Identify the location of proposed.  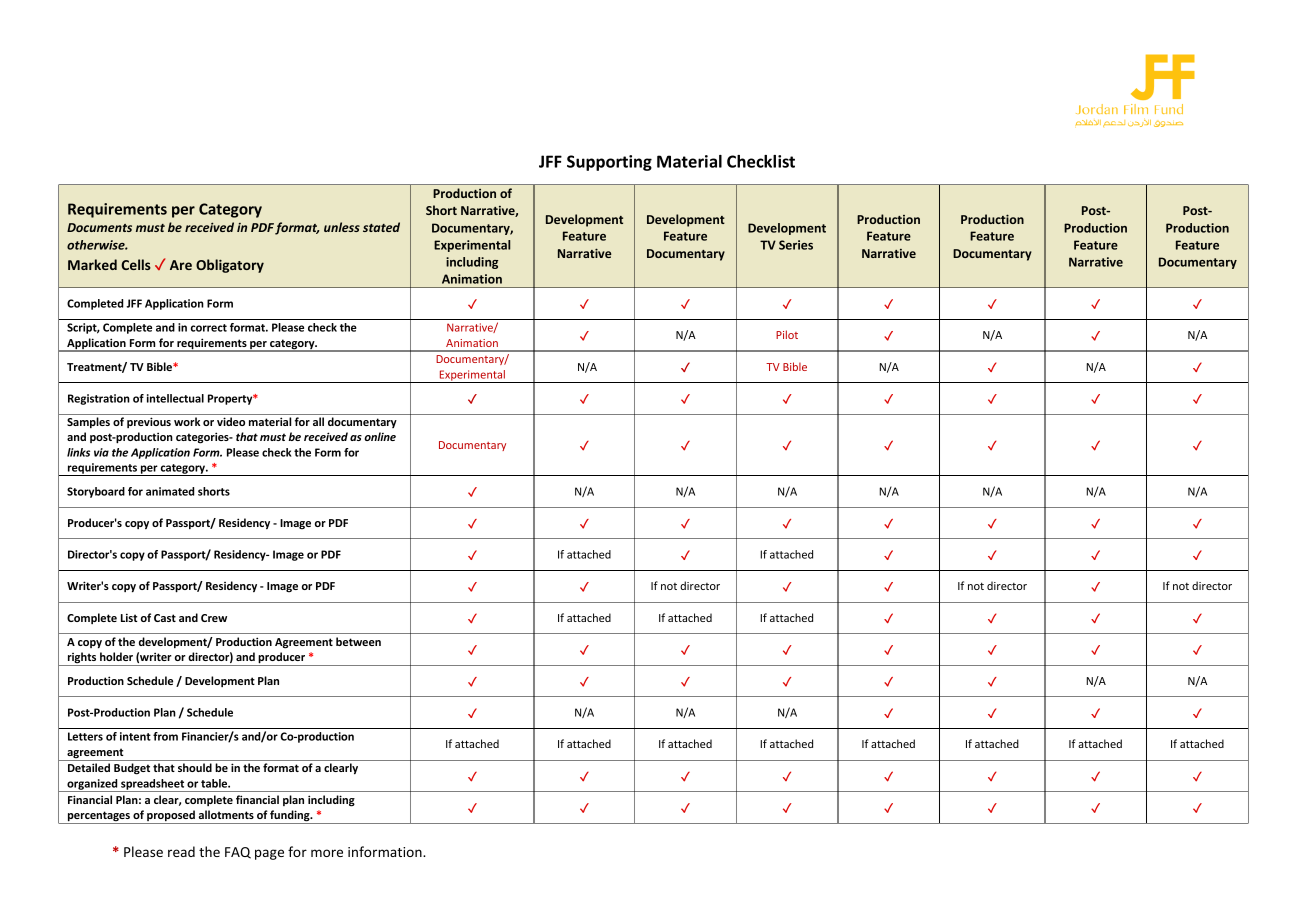
(171, 817).
